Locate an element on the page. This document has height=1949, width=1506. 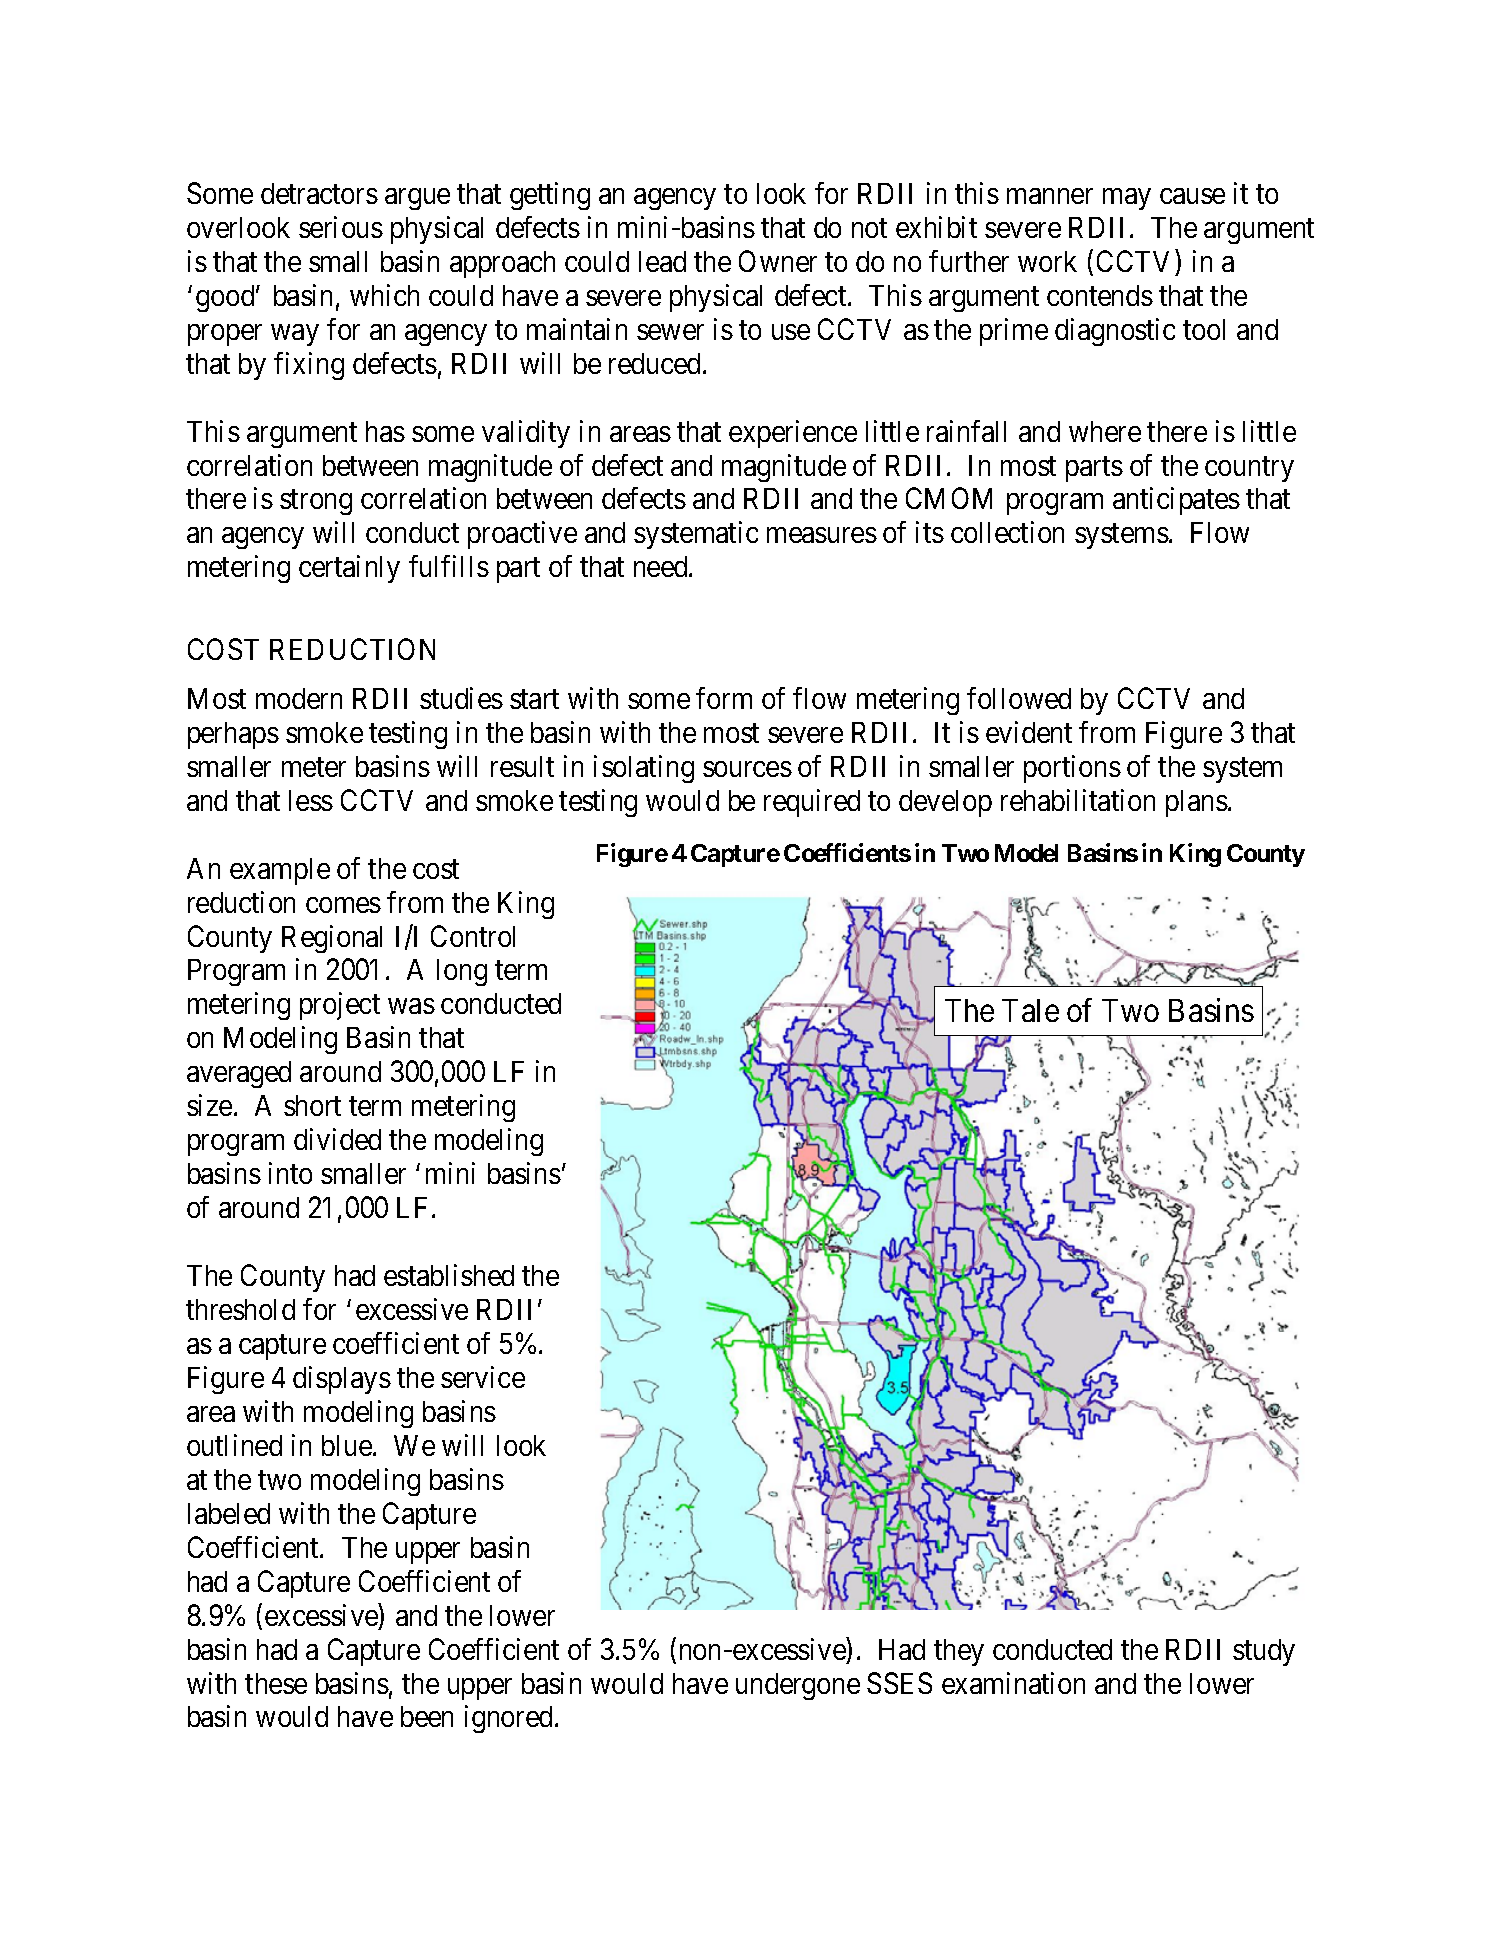
displays is located at coordinates (342, 1380).
